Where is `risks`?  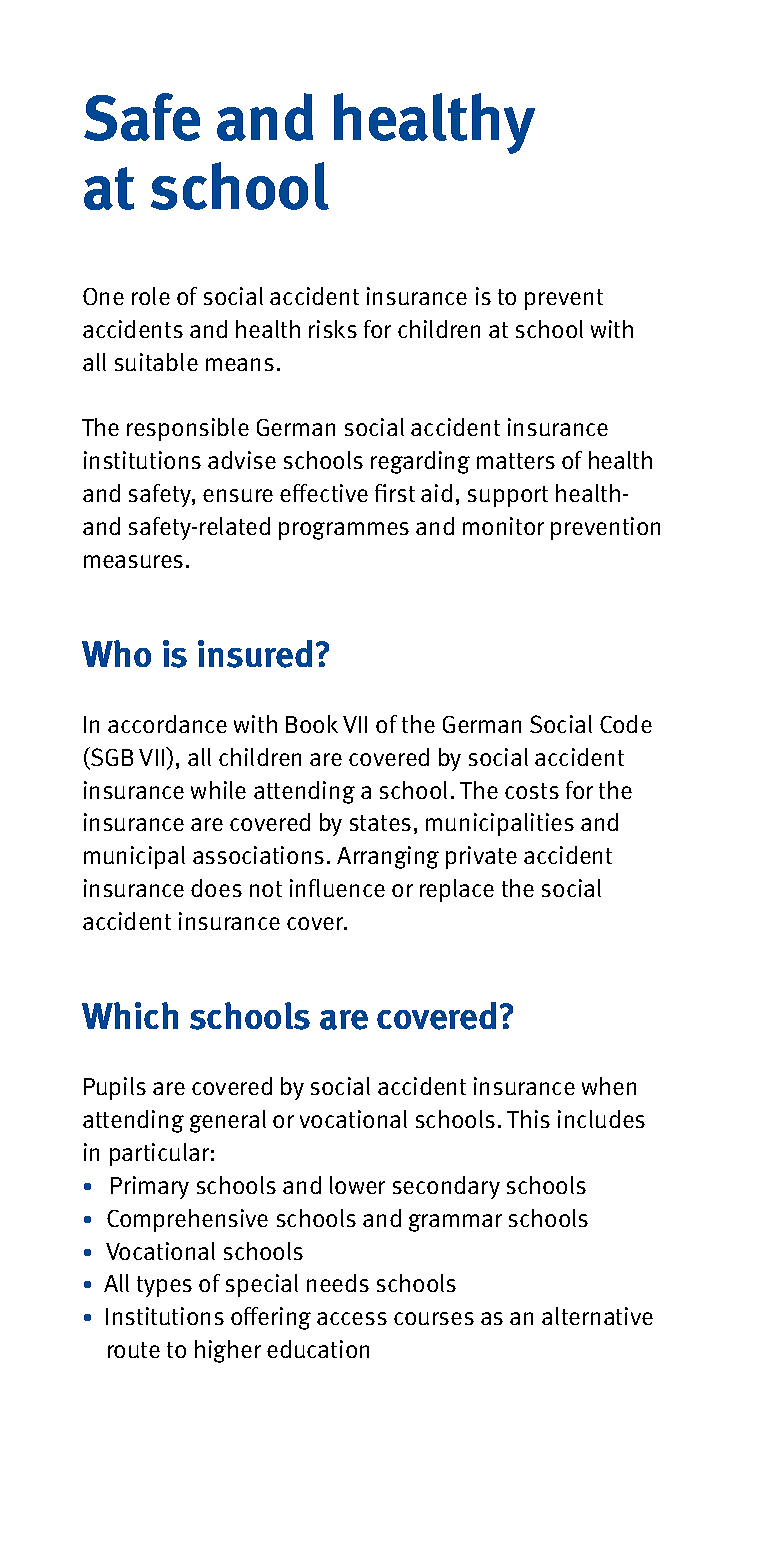 risks is located at coordinates (333, 329).
